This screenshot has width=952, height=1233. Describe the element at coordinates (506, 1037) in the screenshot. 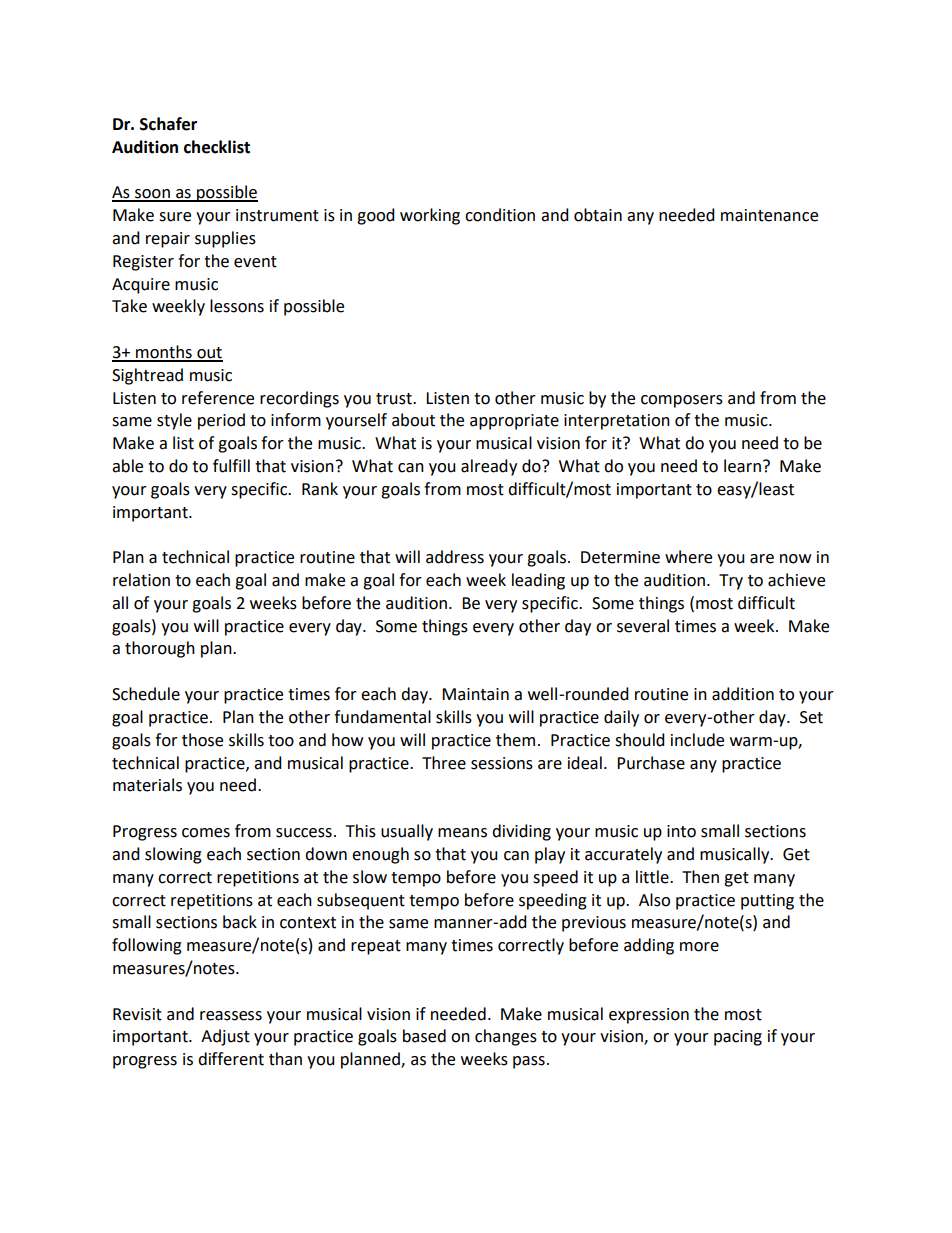

I see `changes` at that location.
